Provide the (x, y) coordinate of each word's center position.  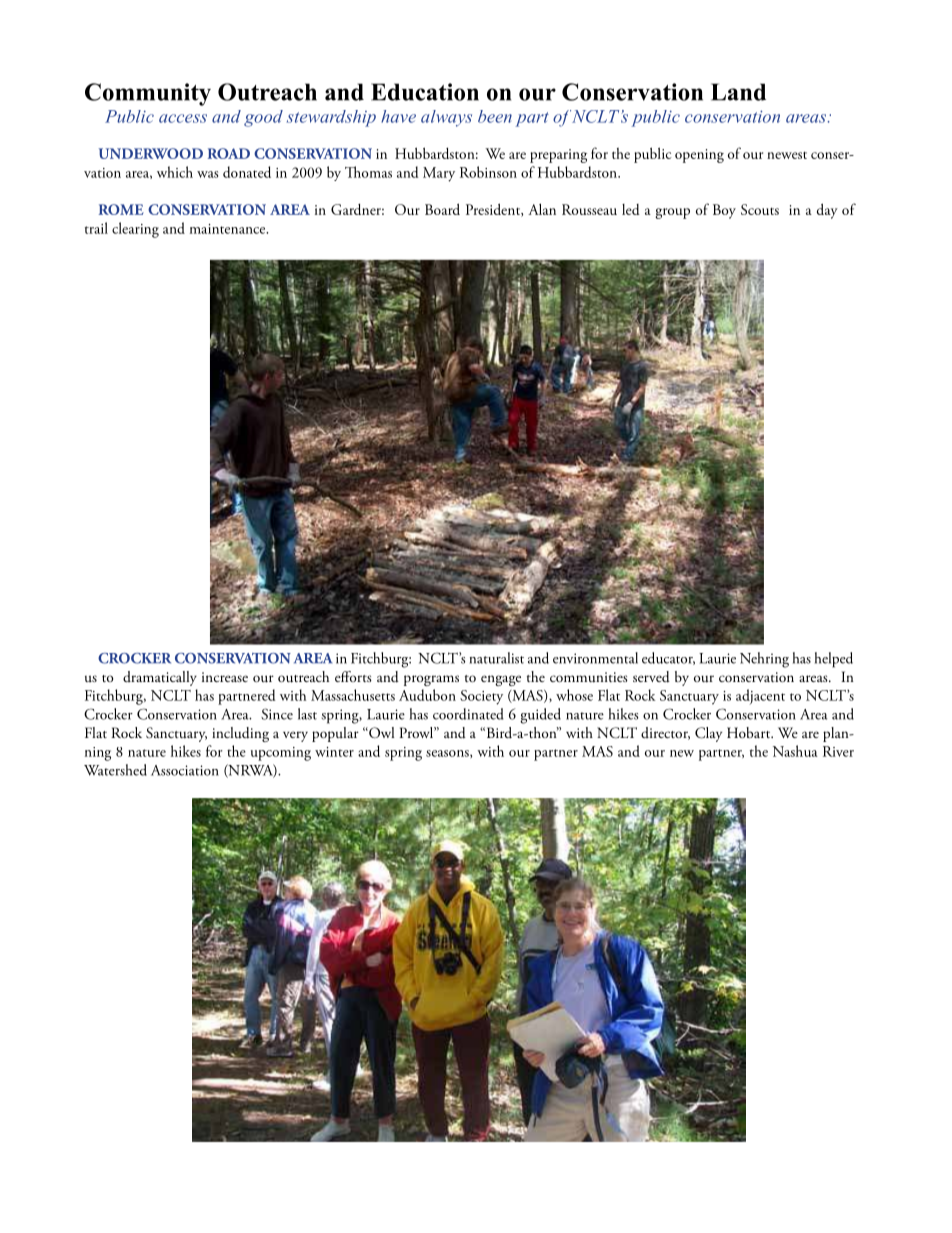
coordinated (468, 714)
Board (442, 209)
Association (185, 770)
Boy (724, 211)
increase (225, 677)
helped (834, 660)
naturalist (497, 658)
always (446, 118)
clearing (135, 230)
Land (738, 92)
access (183, 118)
